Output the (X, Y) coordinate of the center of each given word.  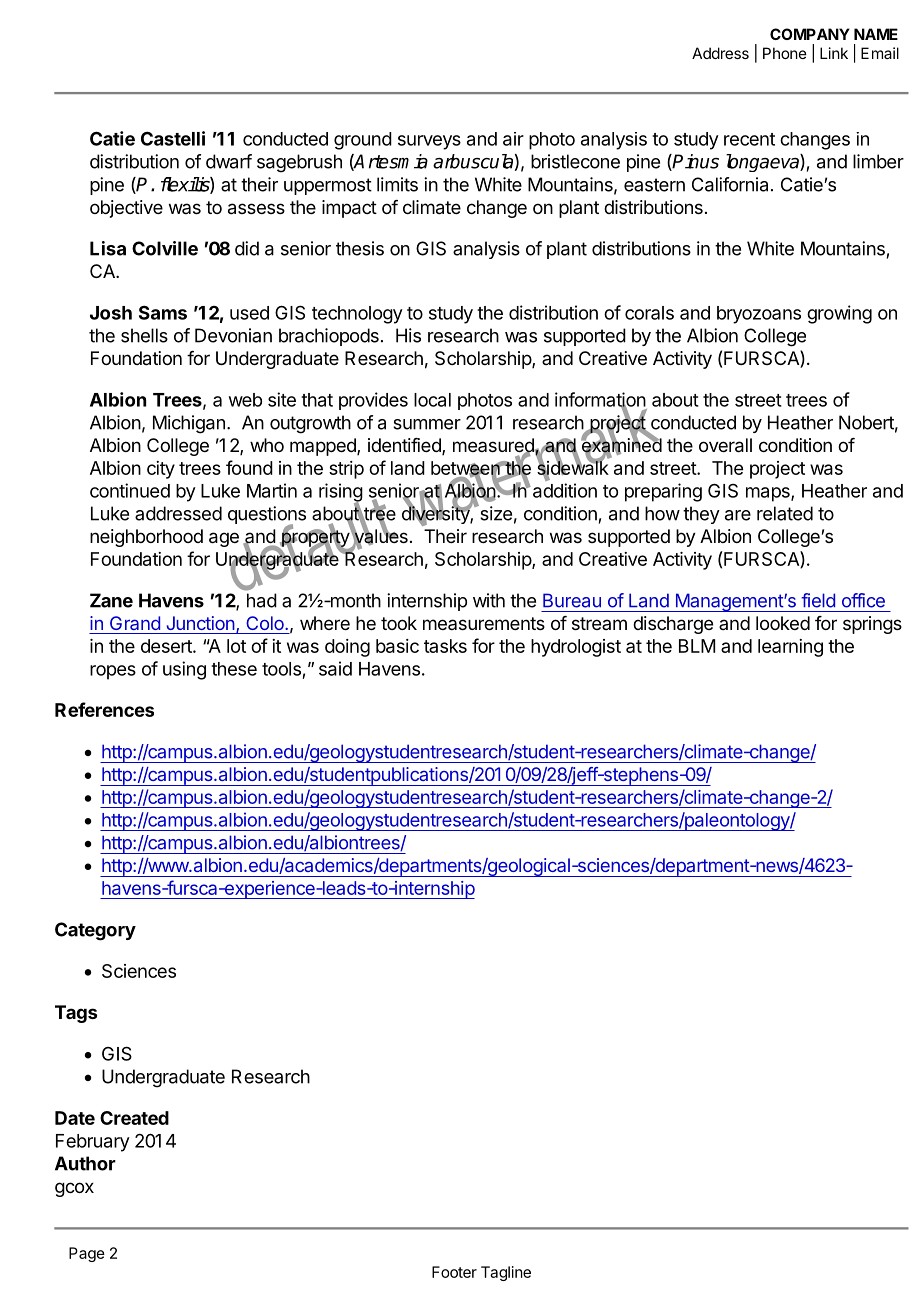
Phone (785, 53)
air (513, 139)
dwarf (229, 161)
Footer (454, 1272)
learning (790, 648)
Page (87, 1254)
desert (167, 646)
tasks (445, 646)
